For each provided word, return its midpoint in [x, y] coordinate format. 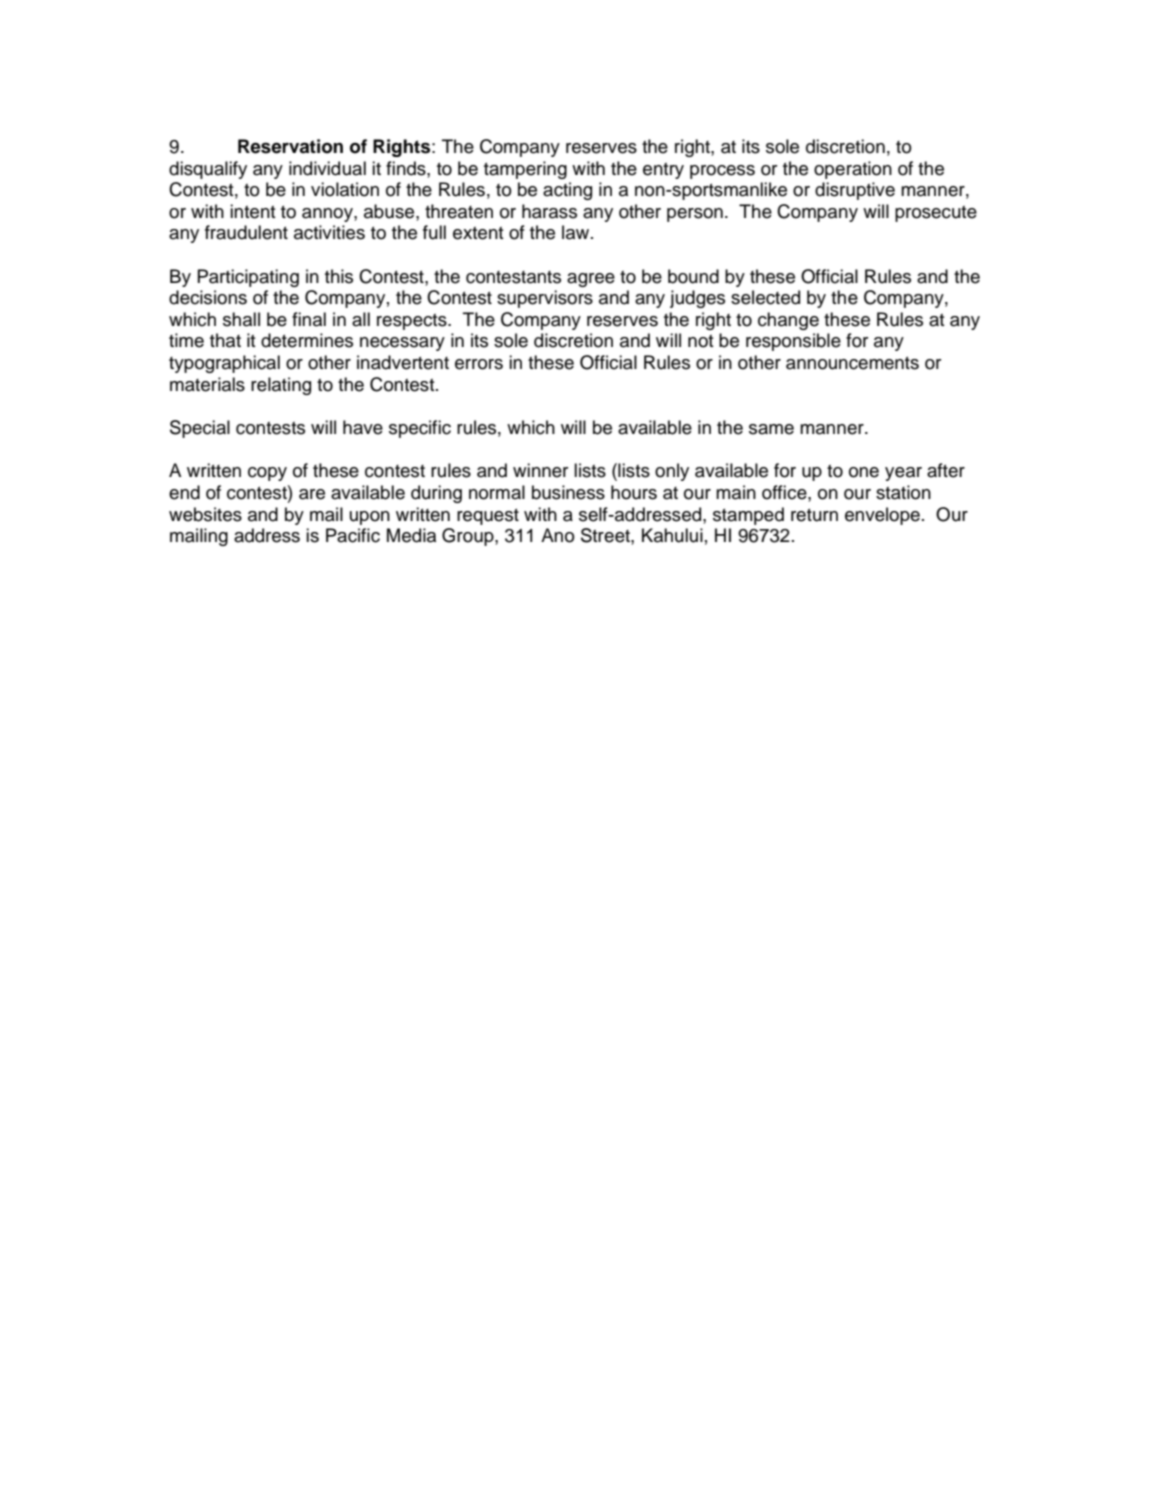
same [771, 429]
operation [853, 170]
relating [281, 386]
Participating [248, 278]
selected [765, 297]
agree [591, 280]
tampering [525, 170]
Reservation [290, 146]
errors [479, 364]
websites [205, 514]
